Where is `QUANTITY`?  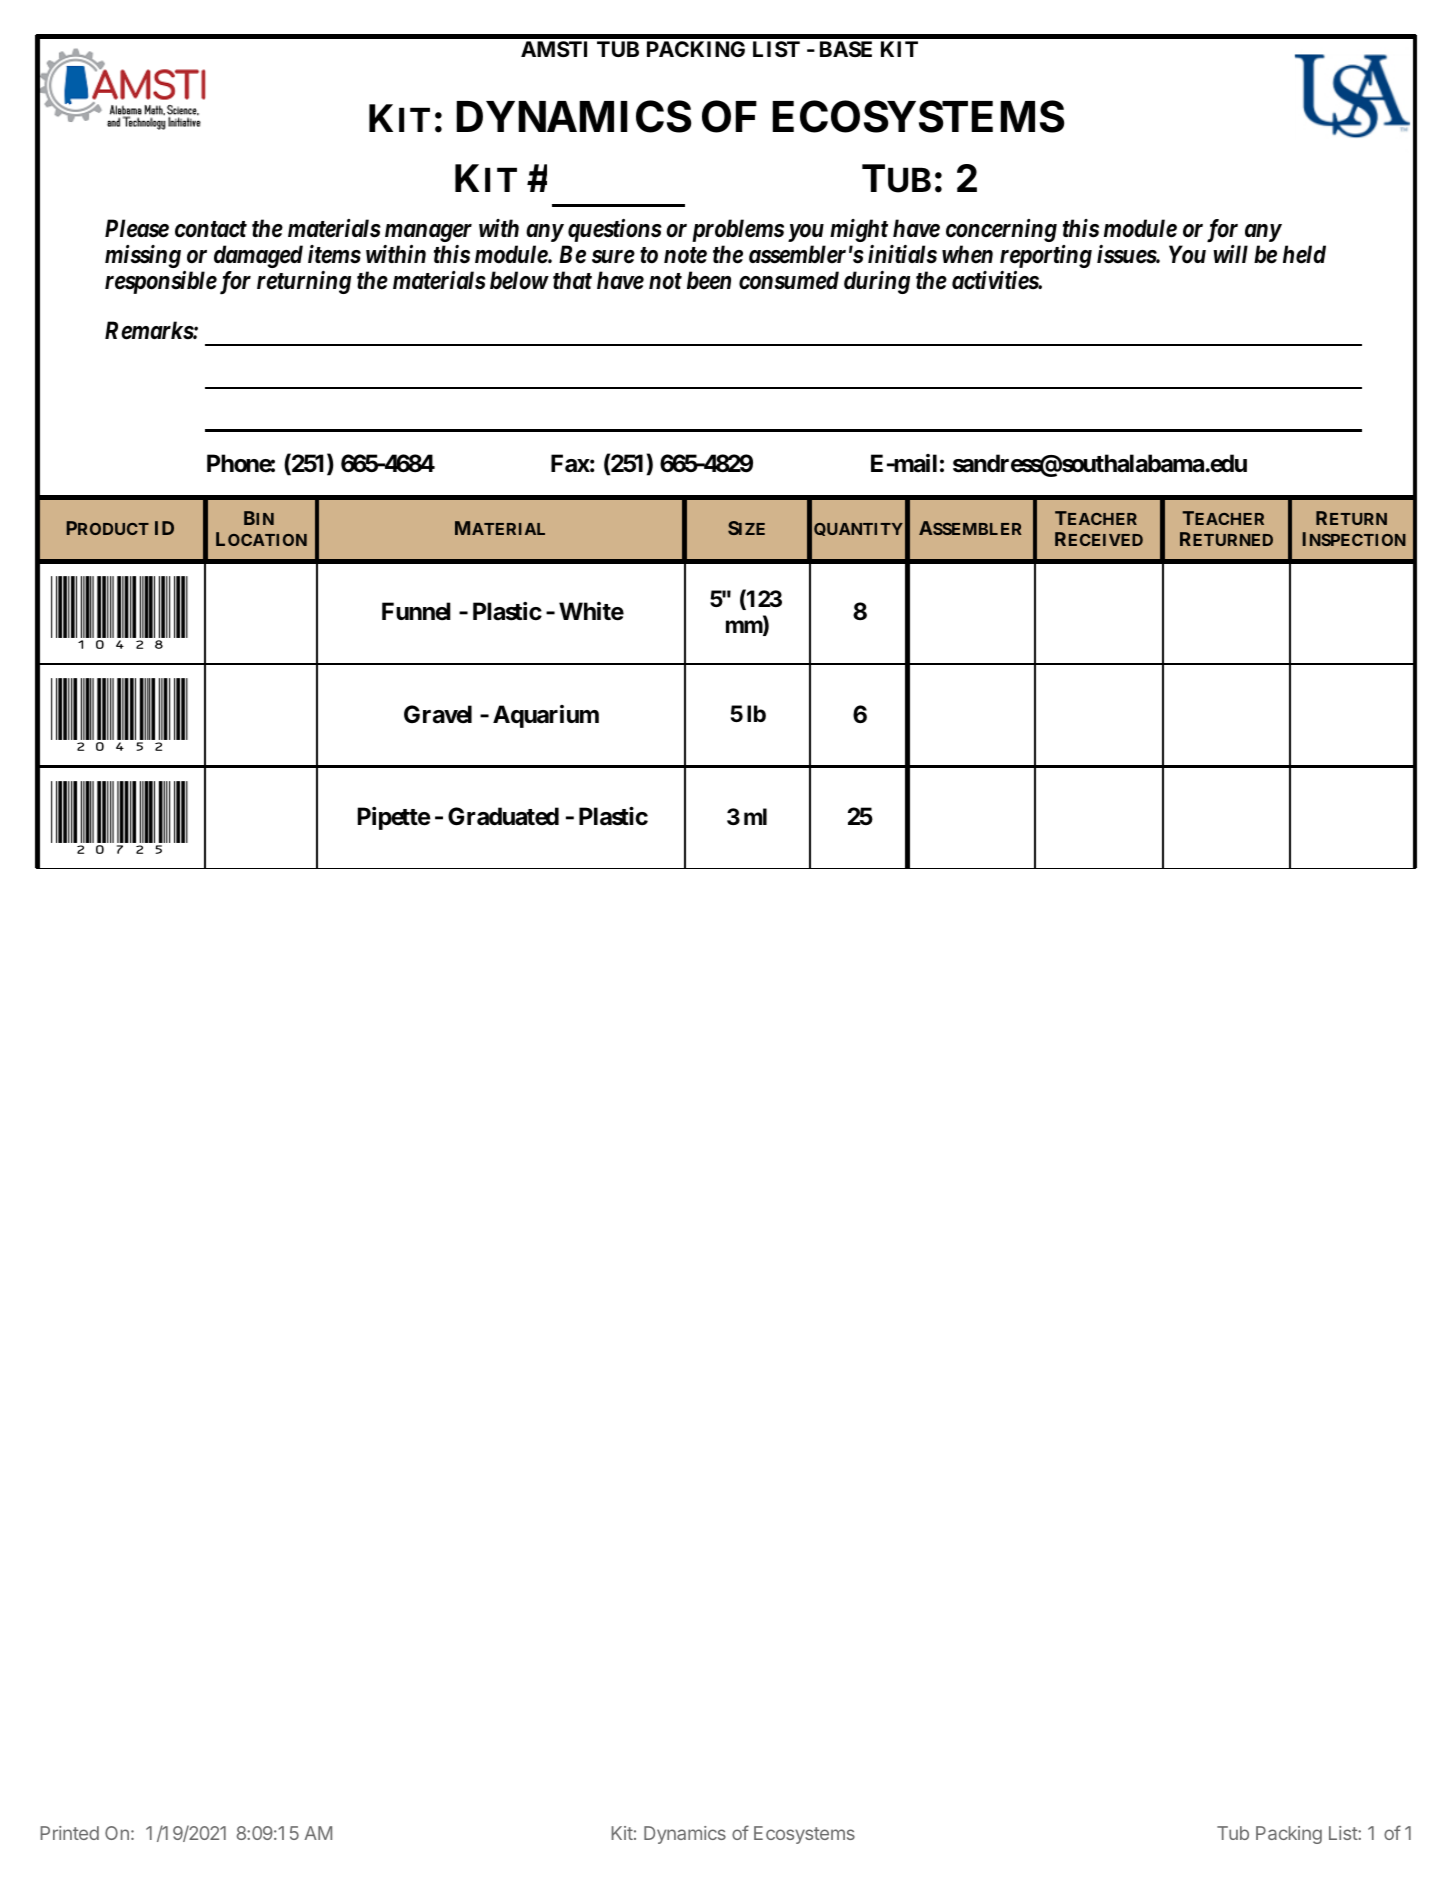
QUANTITY is located at coordinates (858, 529).
